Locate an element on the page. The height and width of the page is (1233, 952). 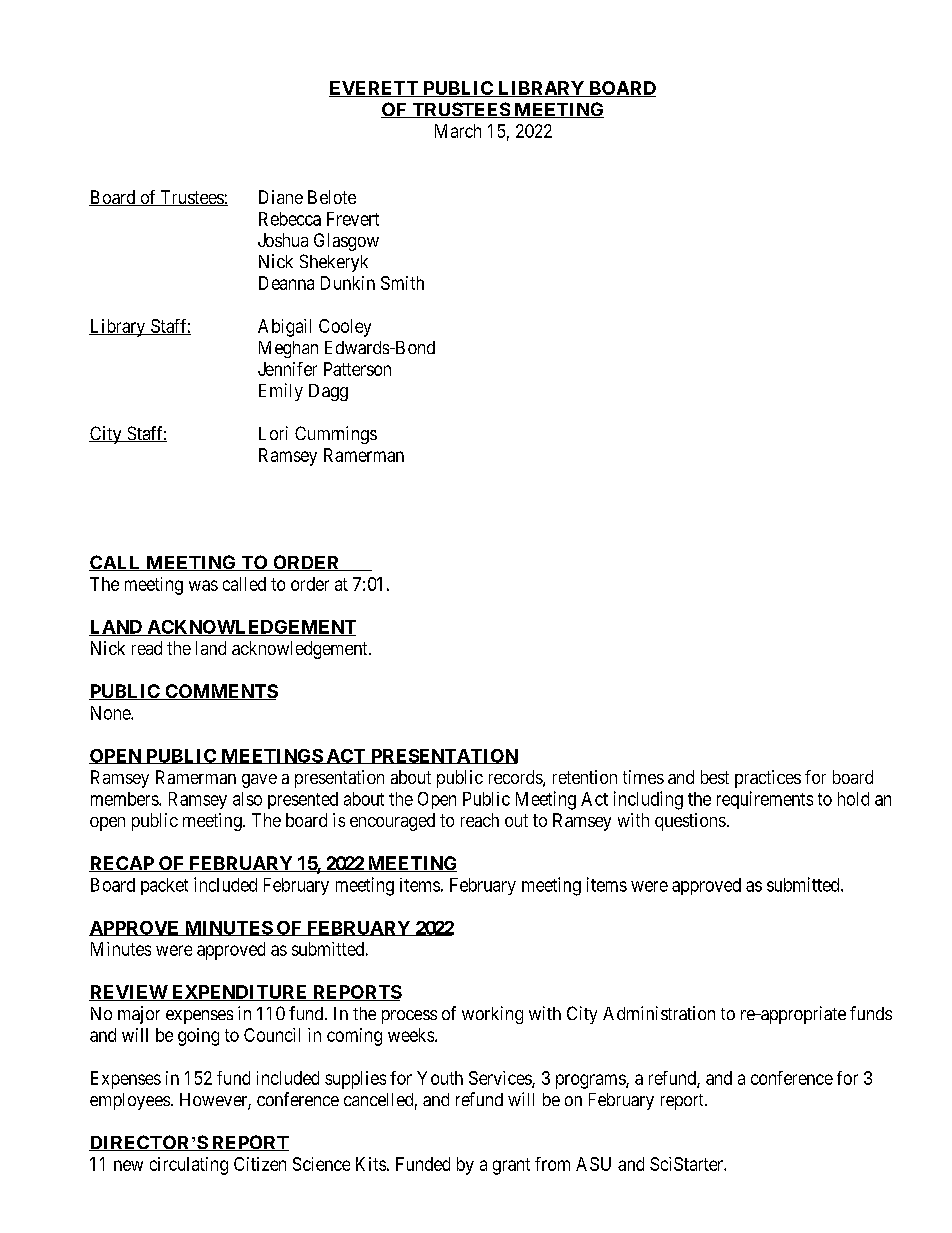
grant is located at coordinates (511, 1166).
